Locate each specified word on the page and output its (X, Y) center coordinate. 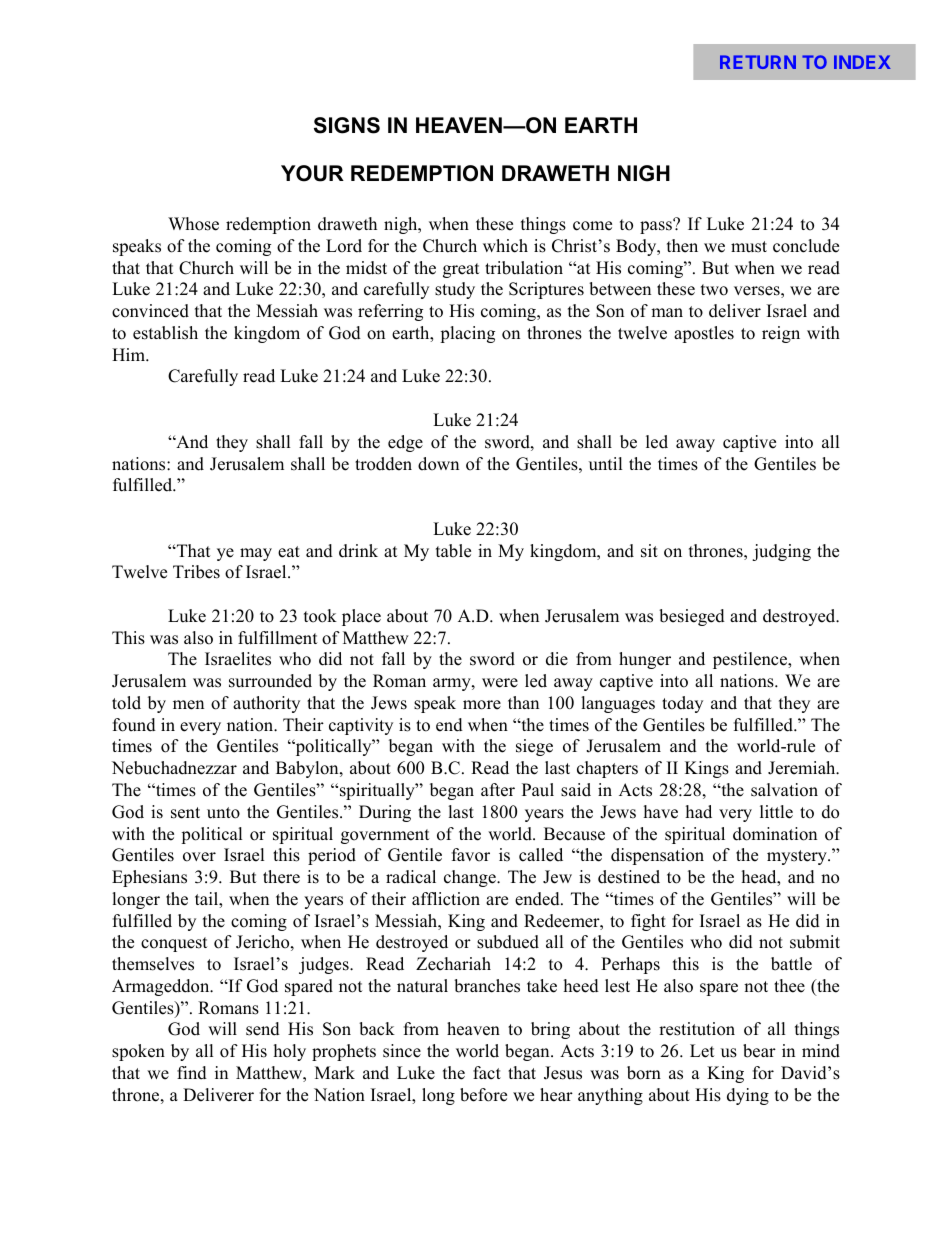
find (192, 1073)
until (606, 464)
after (498, 790)
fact (487, 1073)
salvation (784, 790)
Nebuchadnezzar (174, 768)
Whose (193, 224)
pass (657, 227)
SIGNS (347, 125)
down (438, 464)
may (256, 554)
